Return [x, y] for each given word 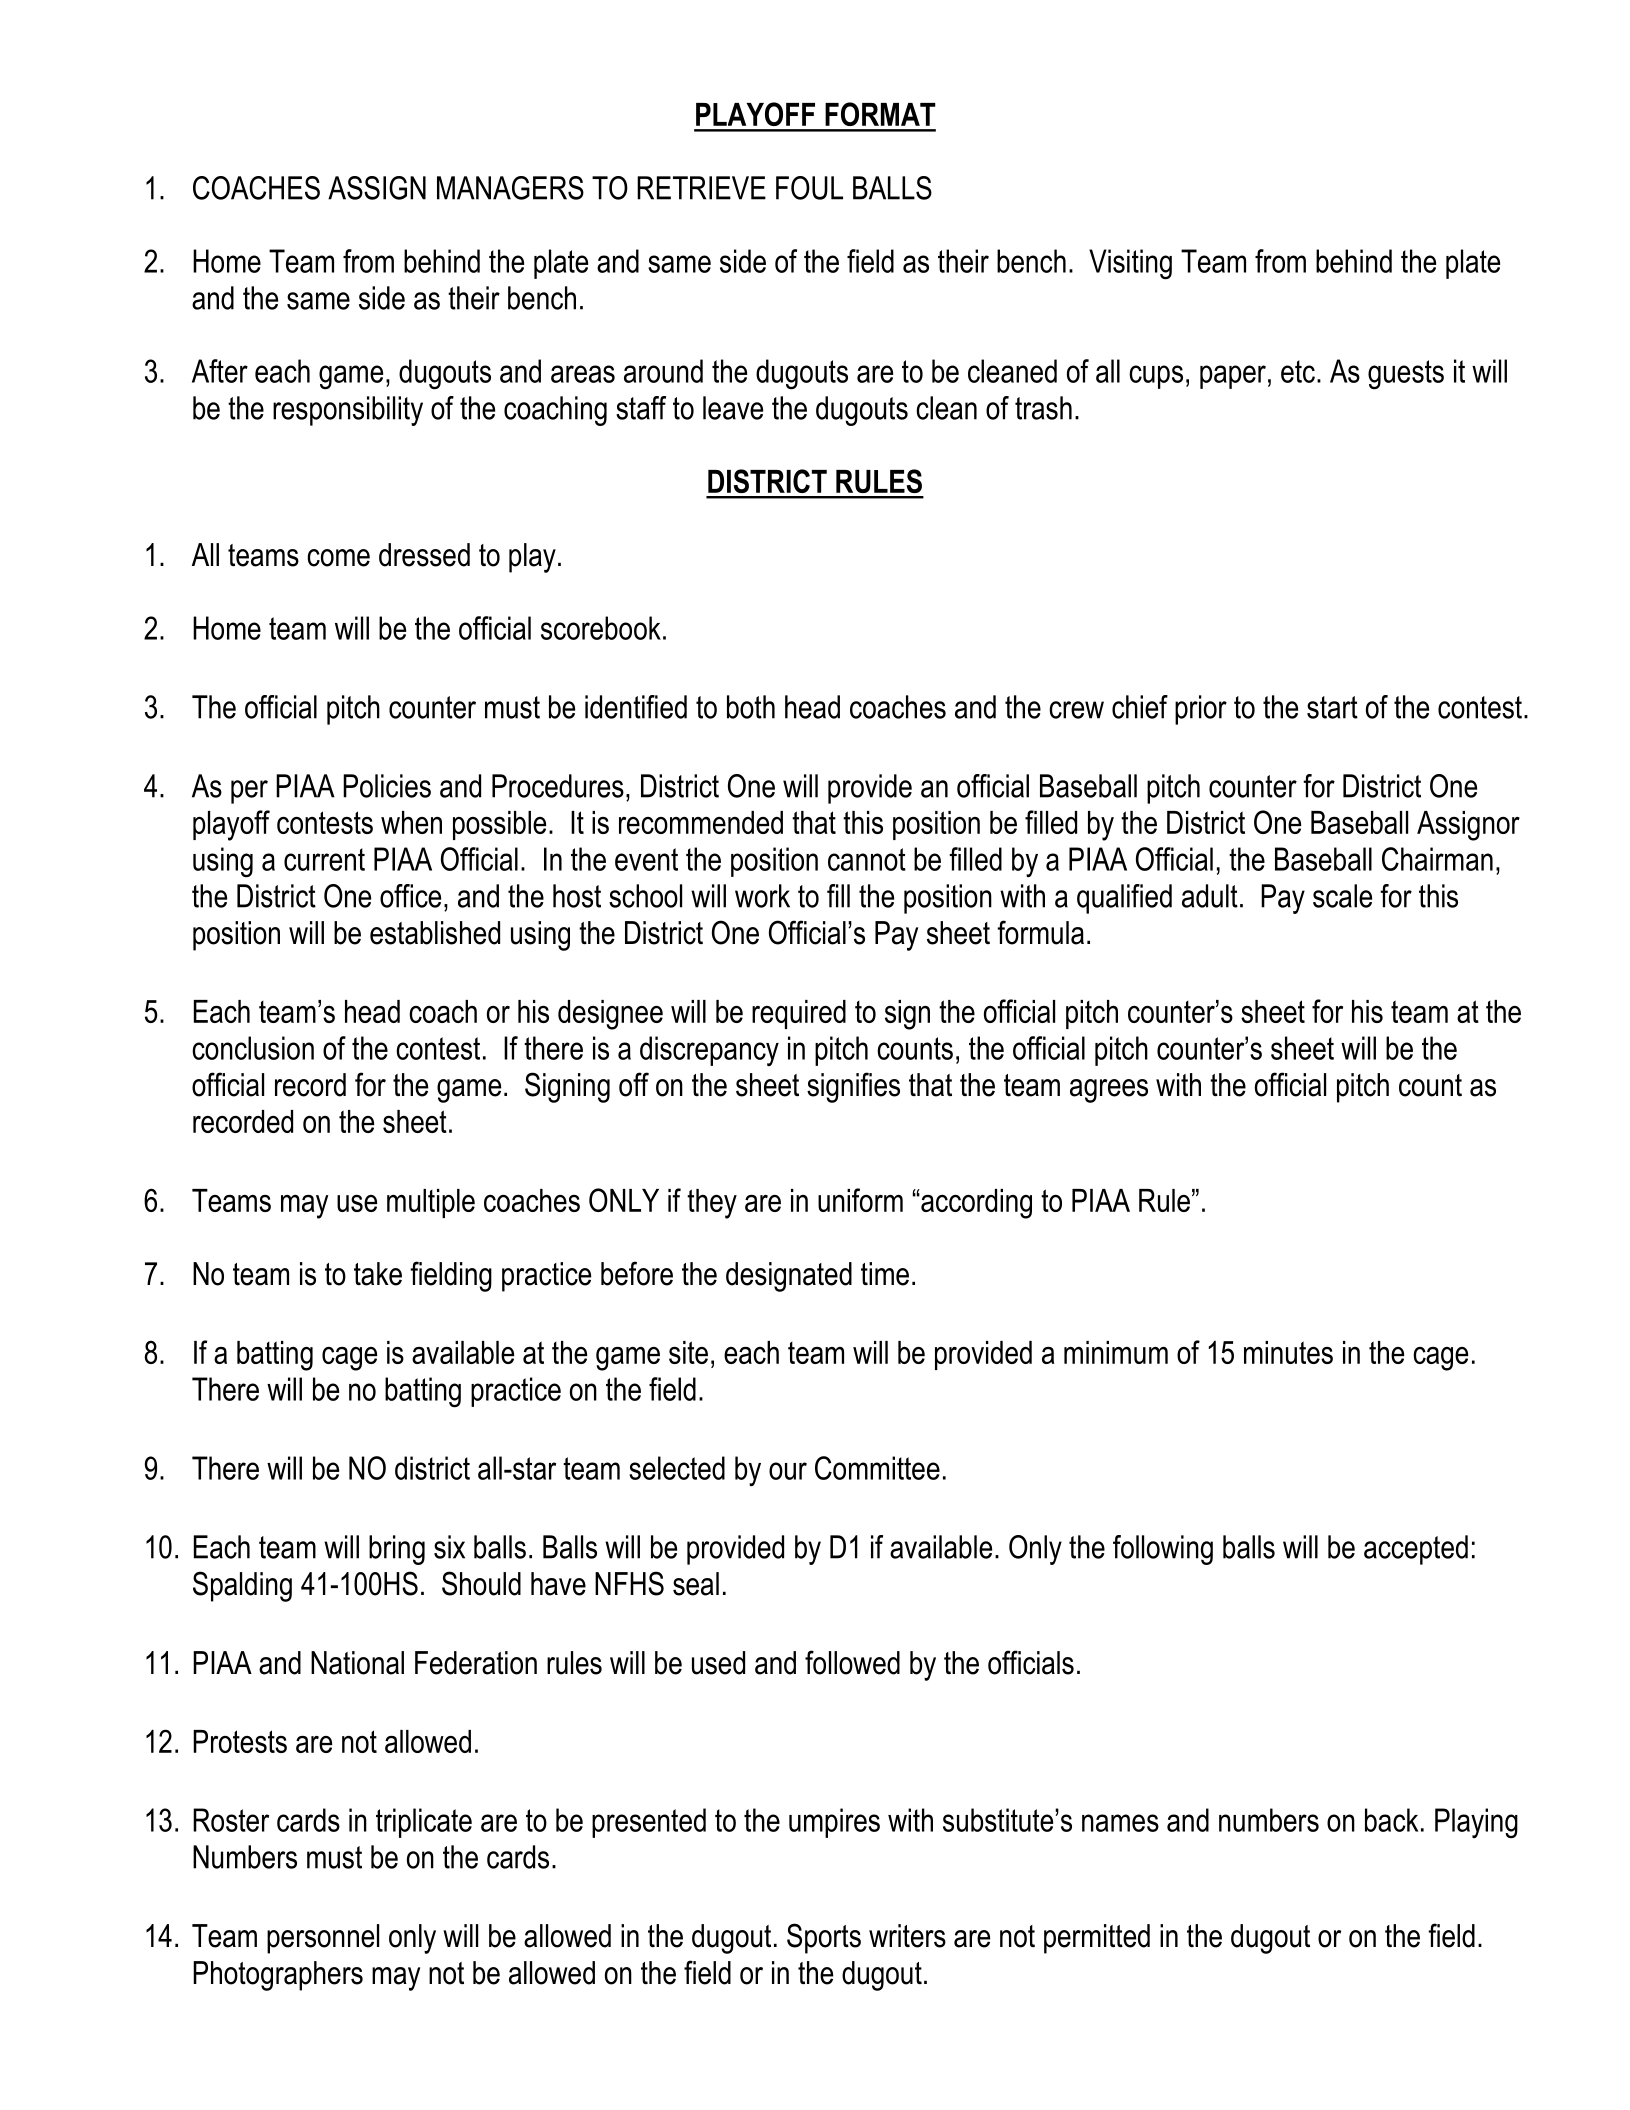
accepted [1416, 1550]
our [788, 1471]
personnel [323, 1939]
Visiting [1130, 264]
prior [1201, 710]
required [799, 1014]
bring [397, 1550]
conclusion [253, 1048]
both [751, 707]
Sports [824, 1938]
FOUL [809, 188]
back [1391, 1820]
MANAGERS [510, 188]
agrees [1109, 1091]
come [338, 558]
